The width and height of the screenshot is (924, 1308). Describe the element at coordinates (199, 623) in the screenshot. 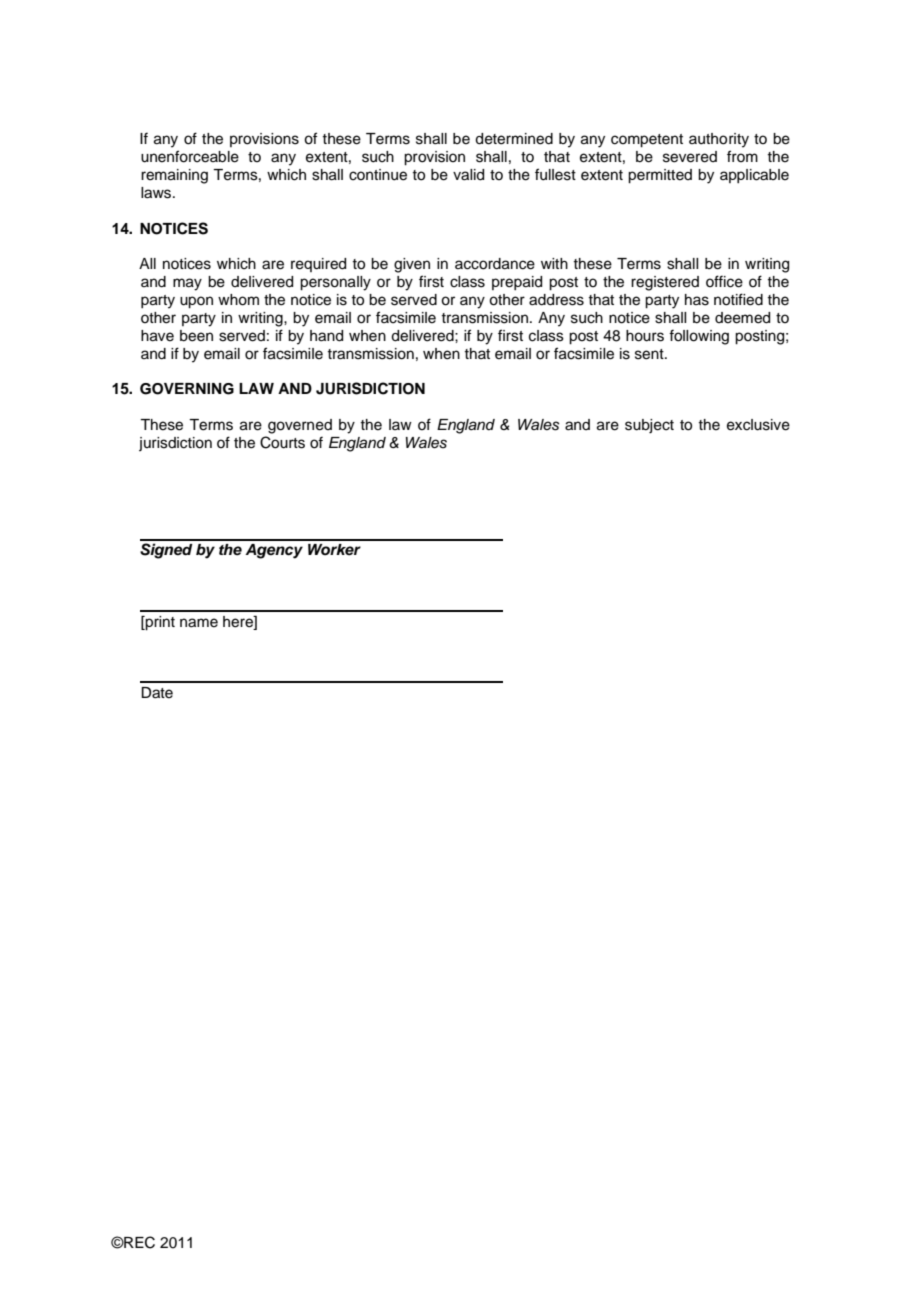

I see `name` at that location.
